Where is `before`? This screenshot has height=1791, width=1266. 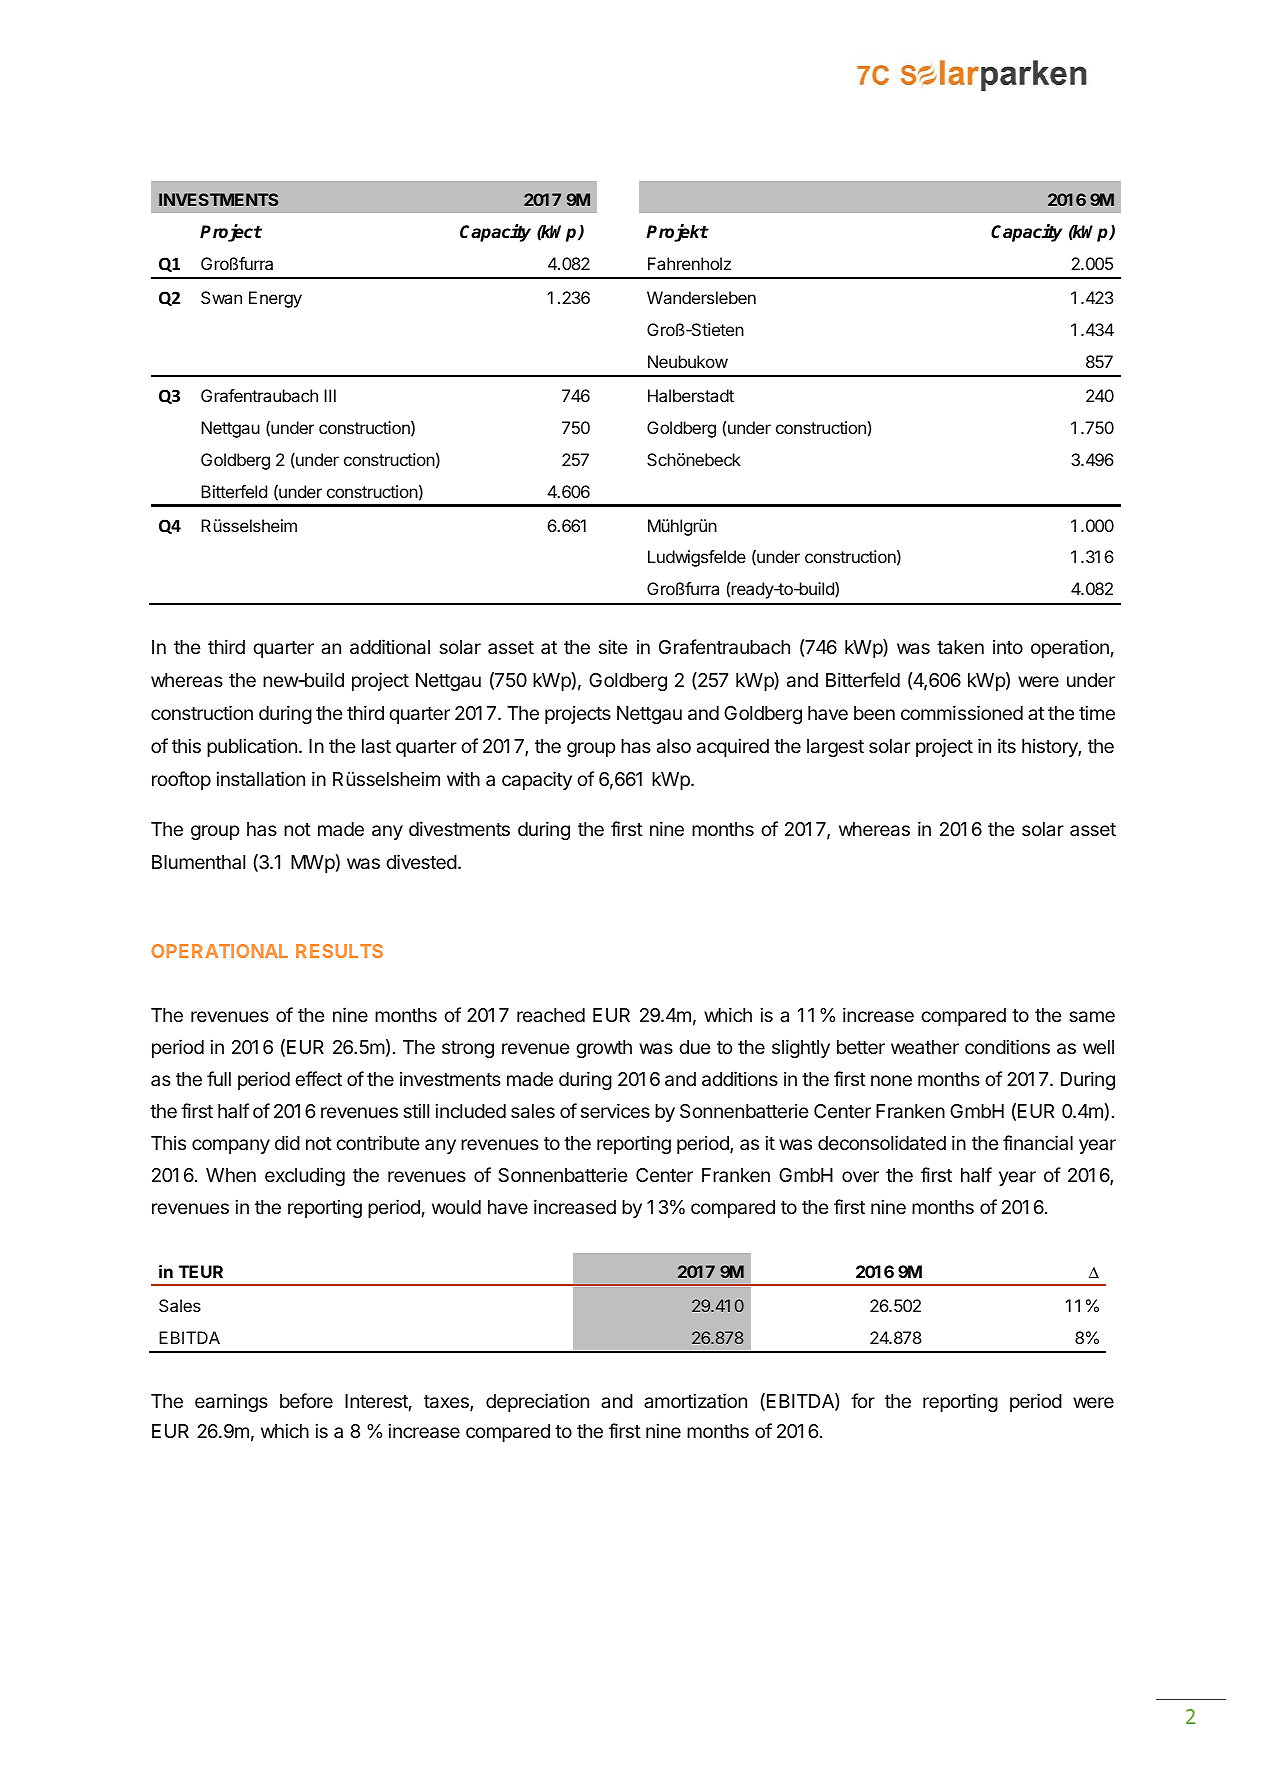 before is located at coordinates (306, 1400).
